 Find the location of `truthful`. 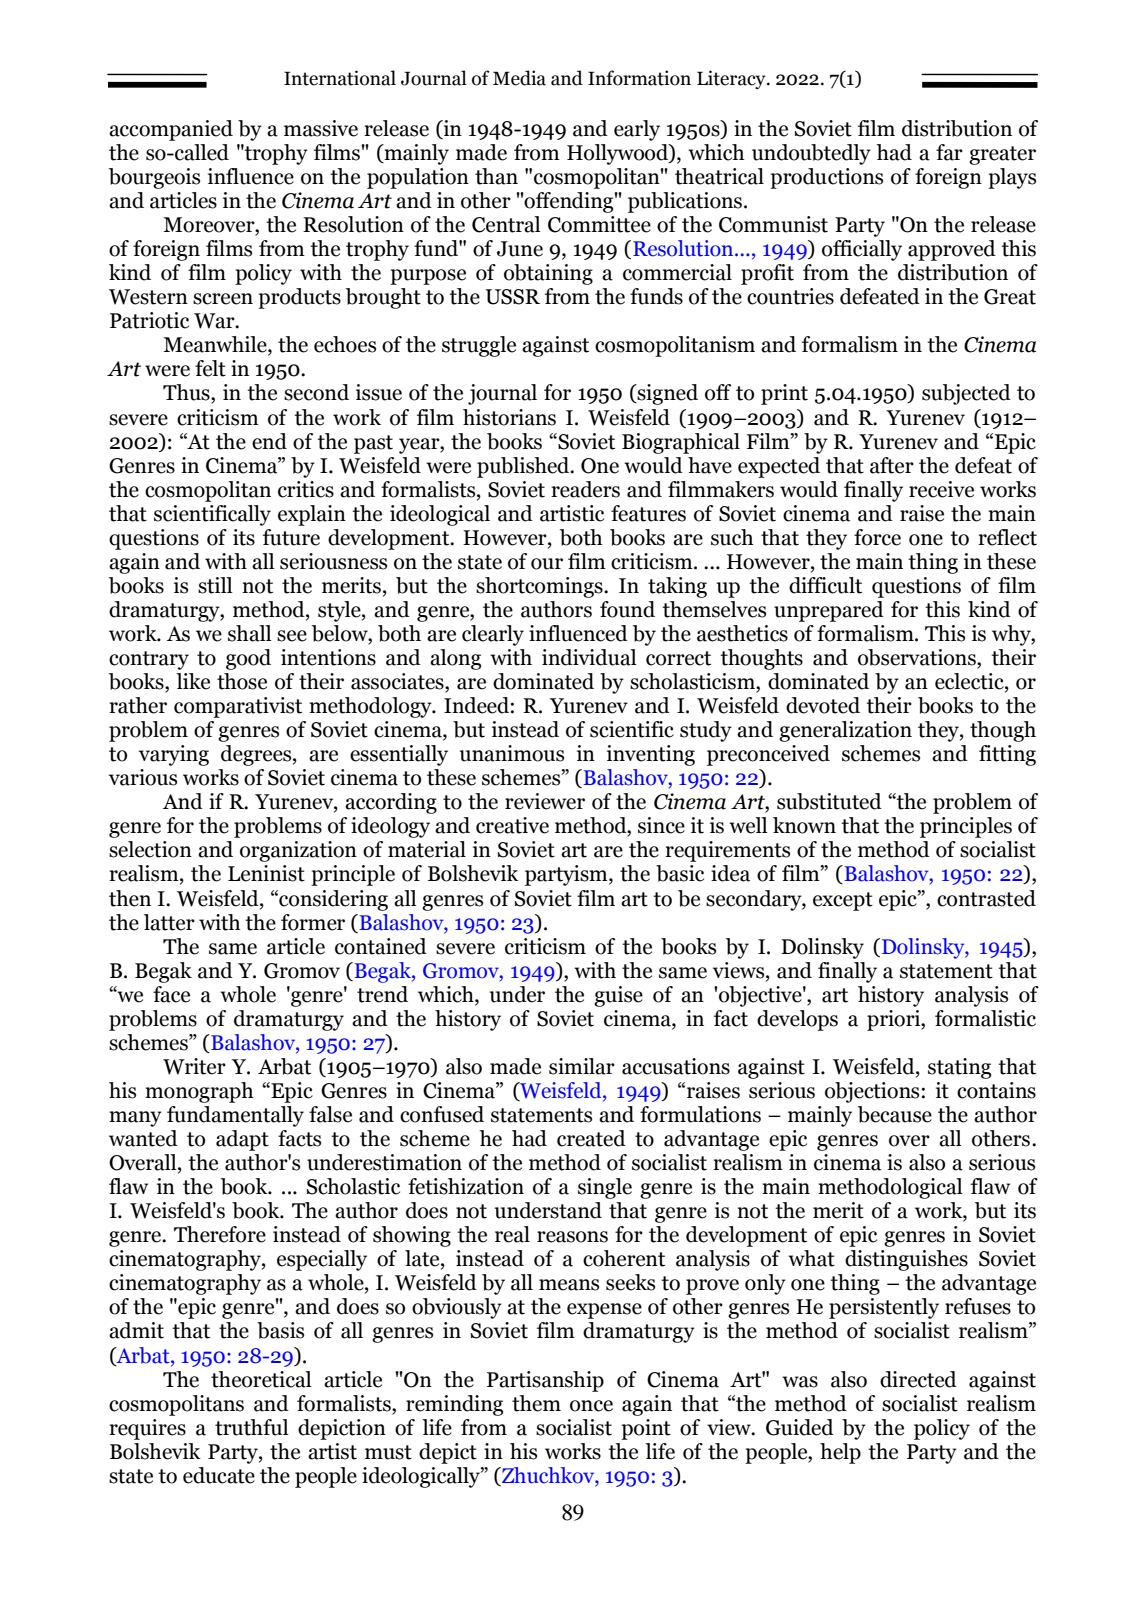

truthful is located at coordinates (252, 1427).
